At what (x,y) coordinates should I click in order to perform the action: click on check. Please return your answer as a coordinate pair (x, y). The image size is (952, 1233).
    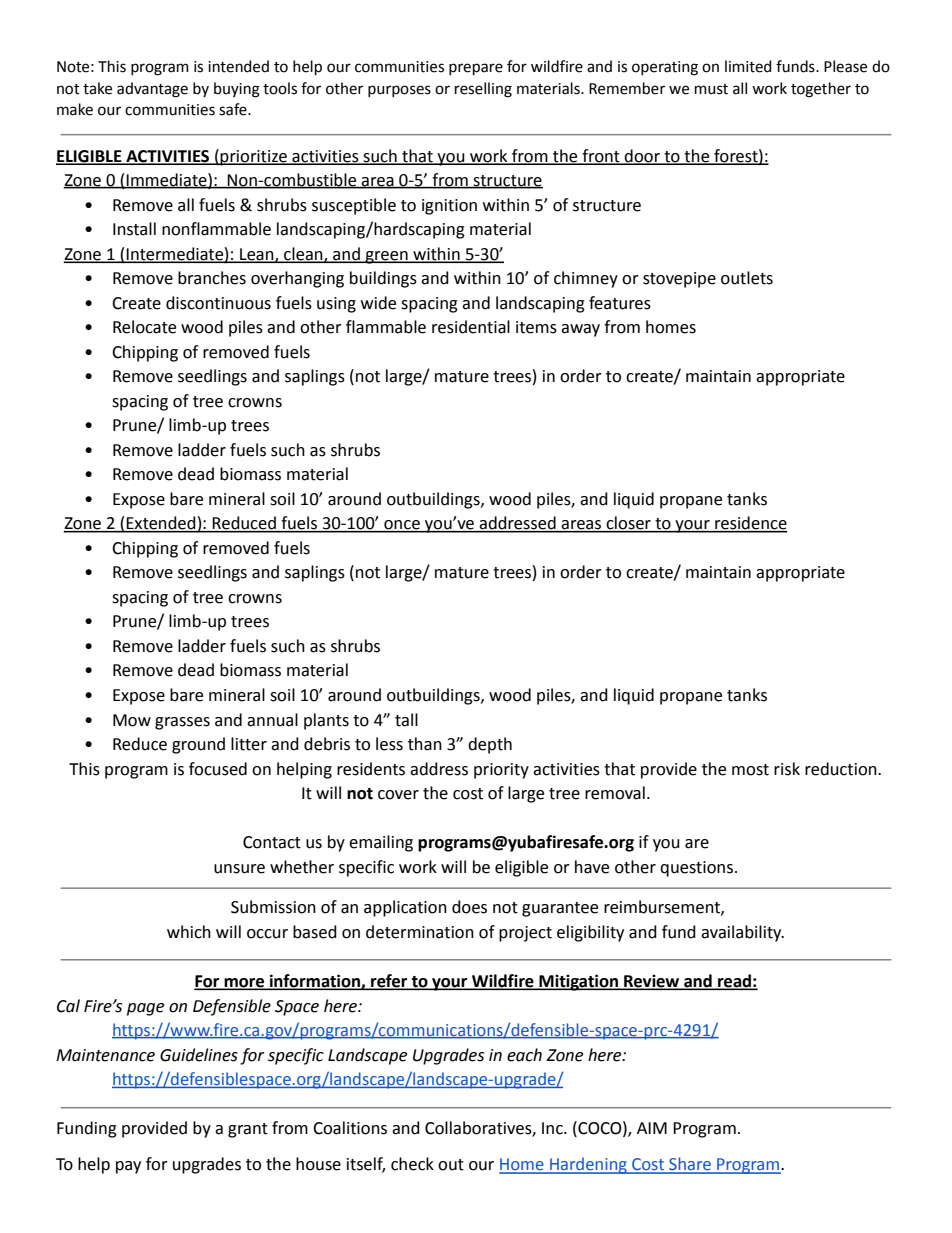
    Looking at the image, I should click on (412, 1164).
